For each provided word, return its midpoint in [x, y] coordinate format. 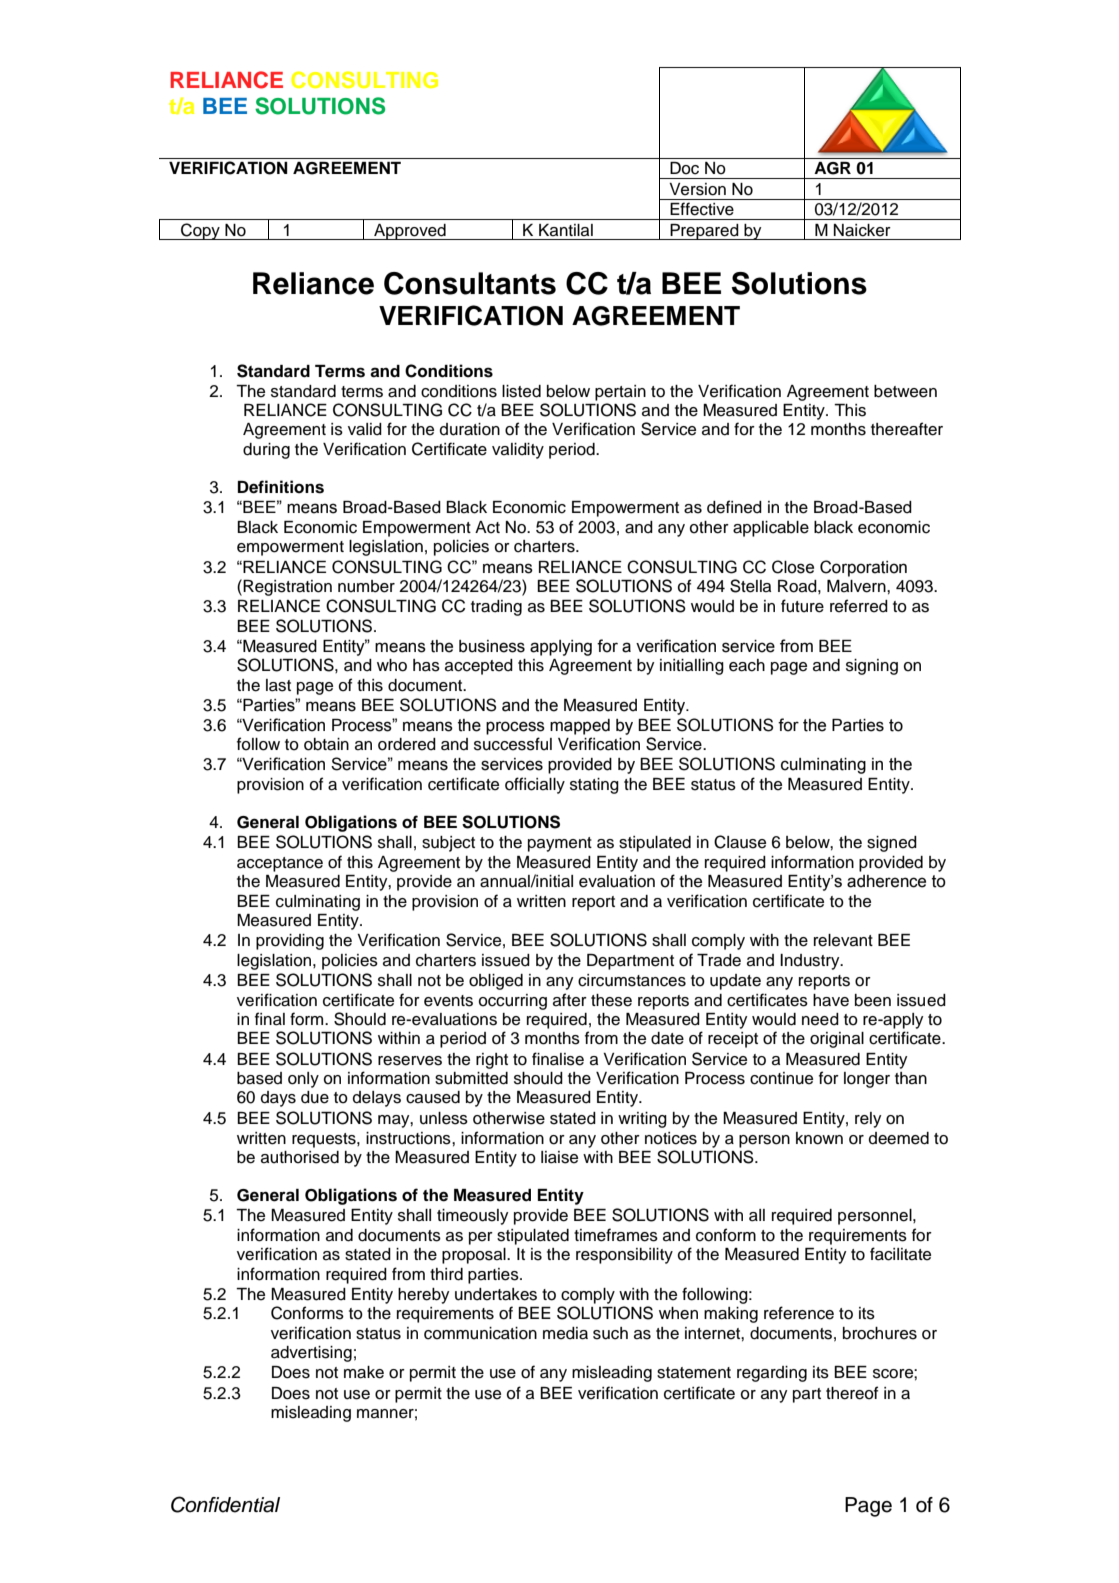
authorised [300, 1157]
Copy [200, 231]
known [819, 1138]
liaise [559, 1157]
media [565, 1333]
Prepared [704, 232]
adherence [886, 881]
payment [560, 844]
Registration [287, 588]
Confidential [225, 1504]
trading [496, 608]
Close [793, 567]
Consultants [470, 283]
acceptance [280, 864]
